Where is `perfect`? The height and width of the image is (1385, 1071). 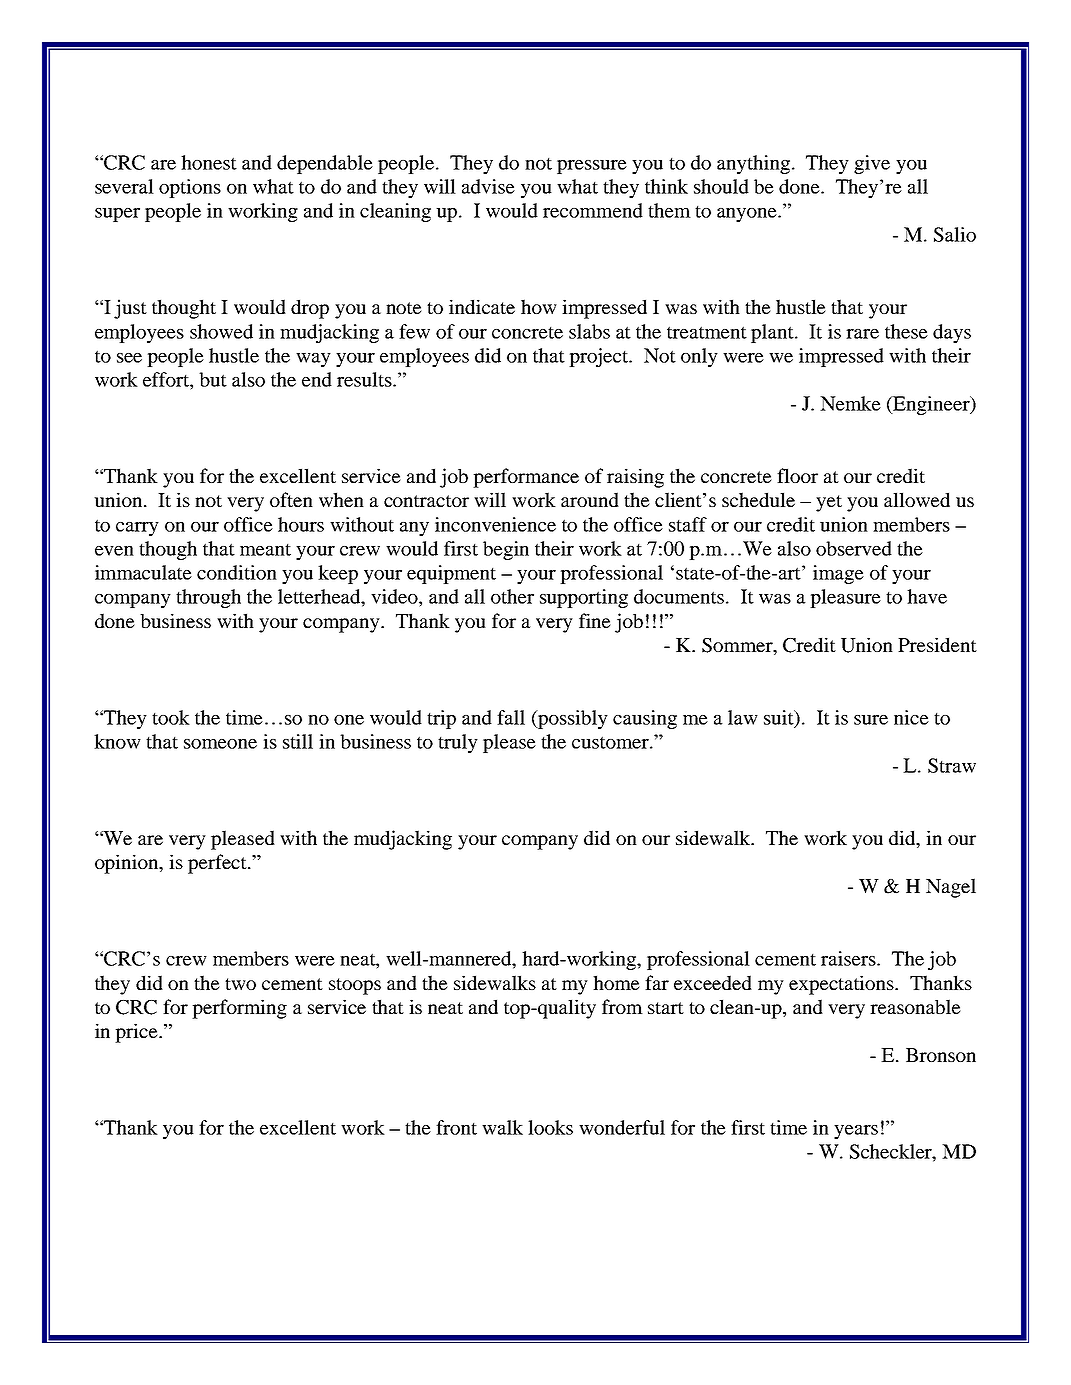
perfect is located at coordinates (218, 864).
